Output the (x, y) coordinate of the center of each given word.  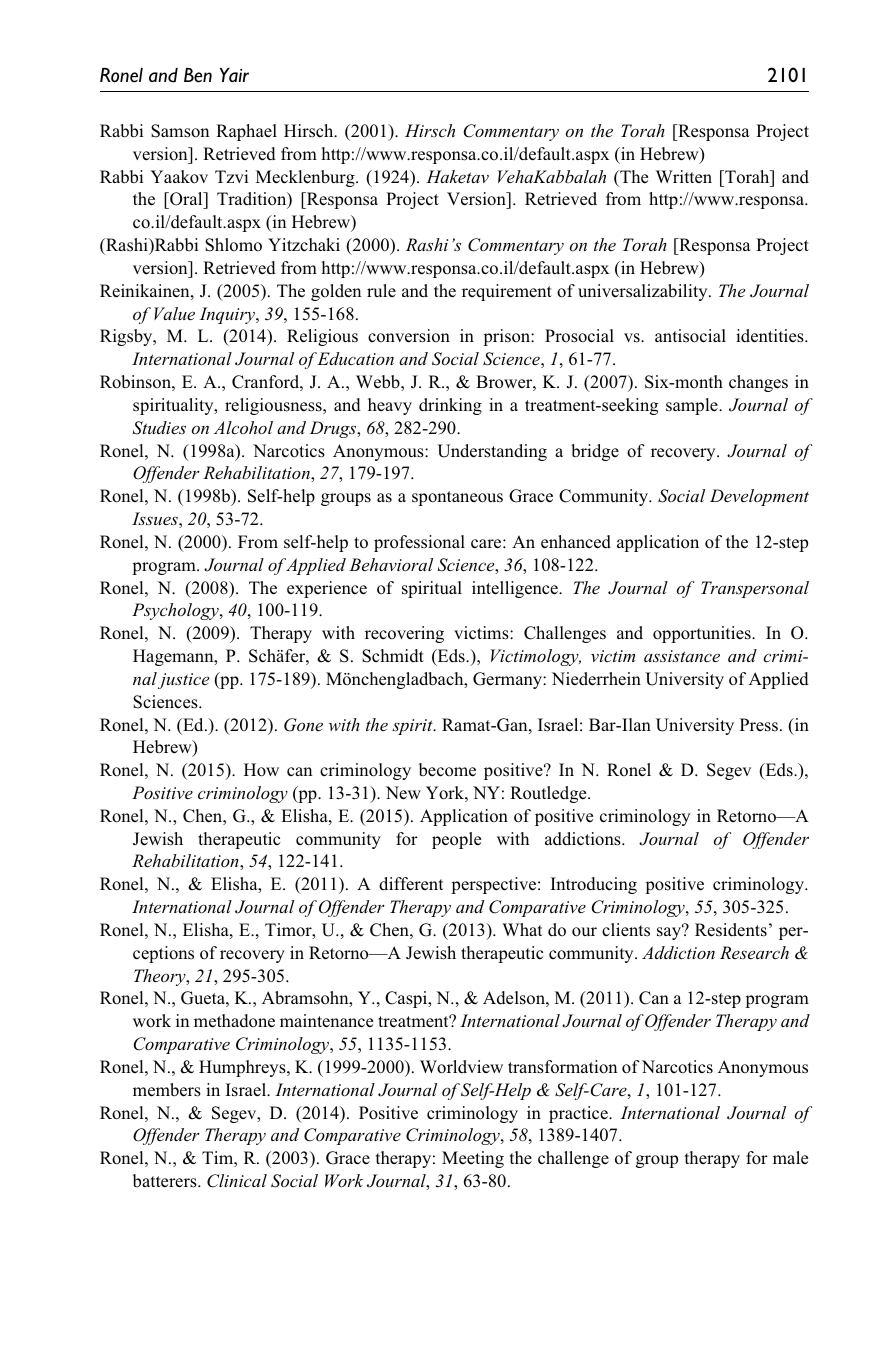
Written (684, 176)
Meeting (473, 1159)
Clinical (237, 1181)
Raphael (246, 132)
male (790, 1157)
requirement (507, 292)
